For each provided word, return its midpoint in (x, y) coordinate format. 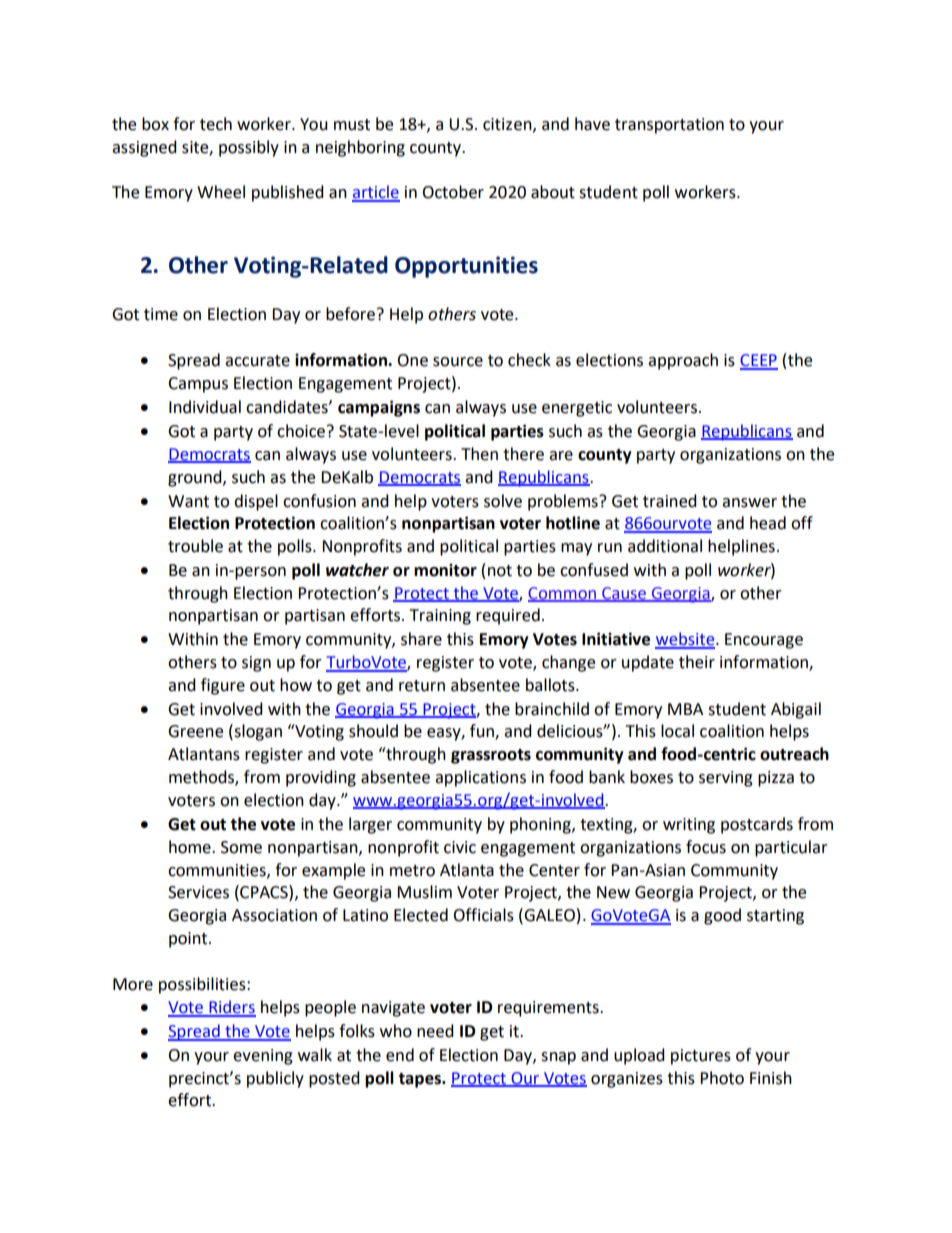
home (191, 847)
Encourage (764, 641)
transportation (669, 126)
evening (263, 1057)
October (453, 192)
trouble (195, 546)
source (458, 362)
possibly (249, 148)
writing (689, 826)
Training (440, 617)
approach (683, 361)
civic (460, 847)
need (435, 1031)
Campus (198, 385)
